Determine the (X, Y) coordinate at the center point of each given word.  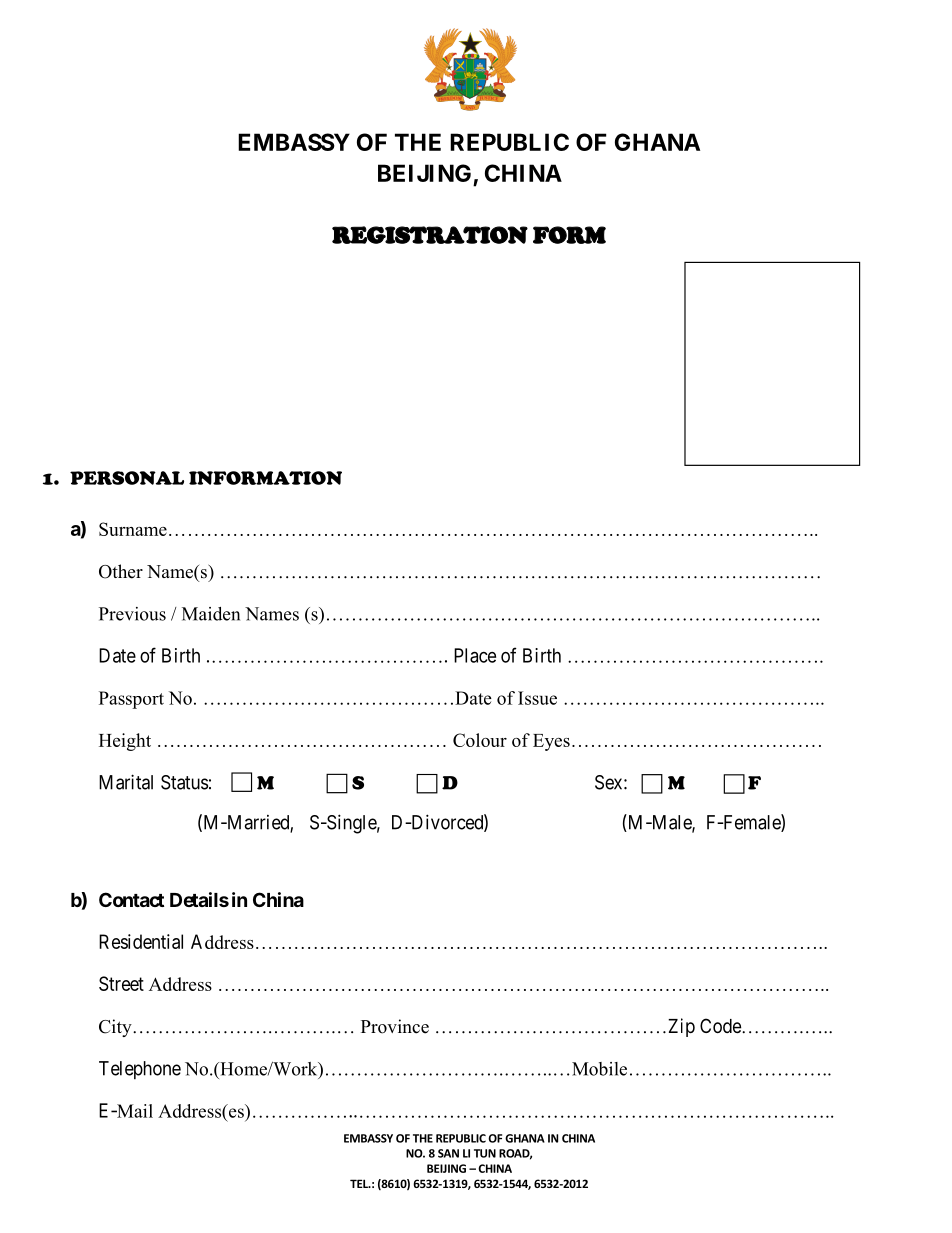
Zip (680, 1027)
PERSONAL (127, 478)
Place (475, 655)
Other (121, 571)
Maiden (211, 614)
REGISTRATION (430, 235)
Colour (480, 740)
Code (721, 1025)
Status (184, 782)
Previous (132, 614)
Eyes (551, 742)
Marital (126, 782)
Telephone (140, 1070)
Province (395, 1026)
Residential (141, 941)
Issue (537, 698)
